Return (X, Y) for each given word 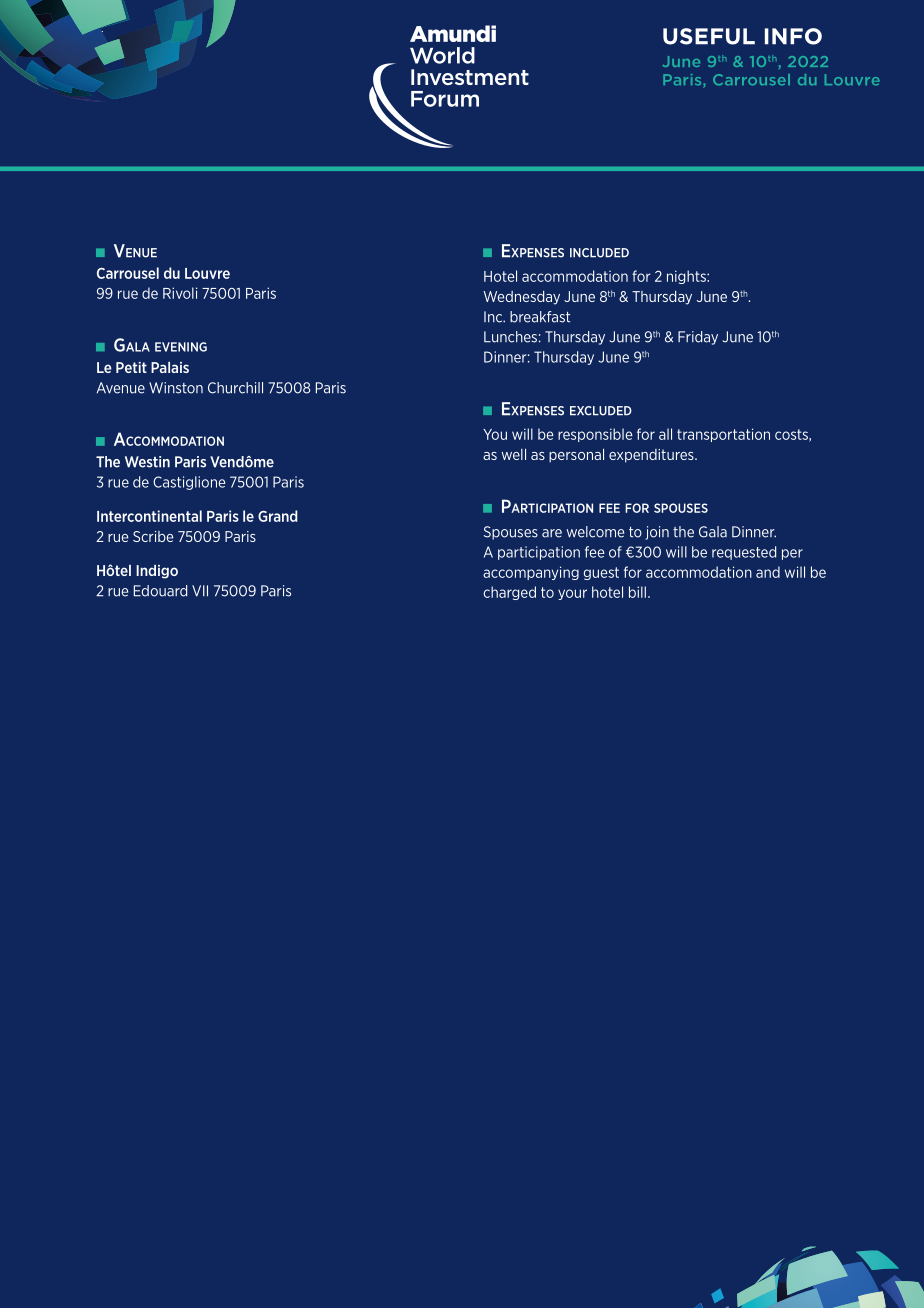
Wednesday (521, 298)
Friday (698, 338)
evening (181, 347)
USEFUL (709, 36)
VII (200, 591)
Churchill (235, 388)
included (599, 253)
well (513, 454)
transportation (723, 435)
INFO (793, 36)
